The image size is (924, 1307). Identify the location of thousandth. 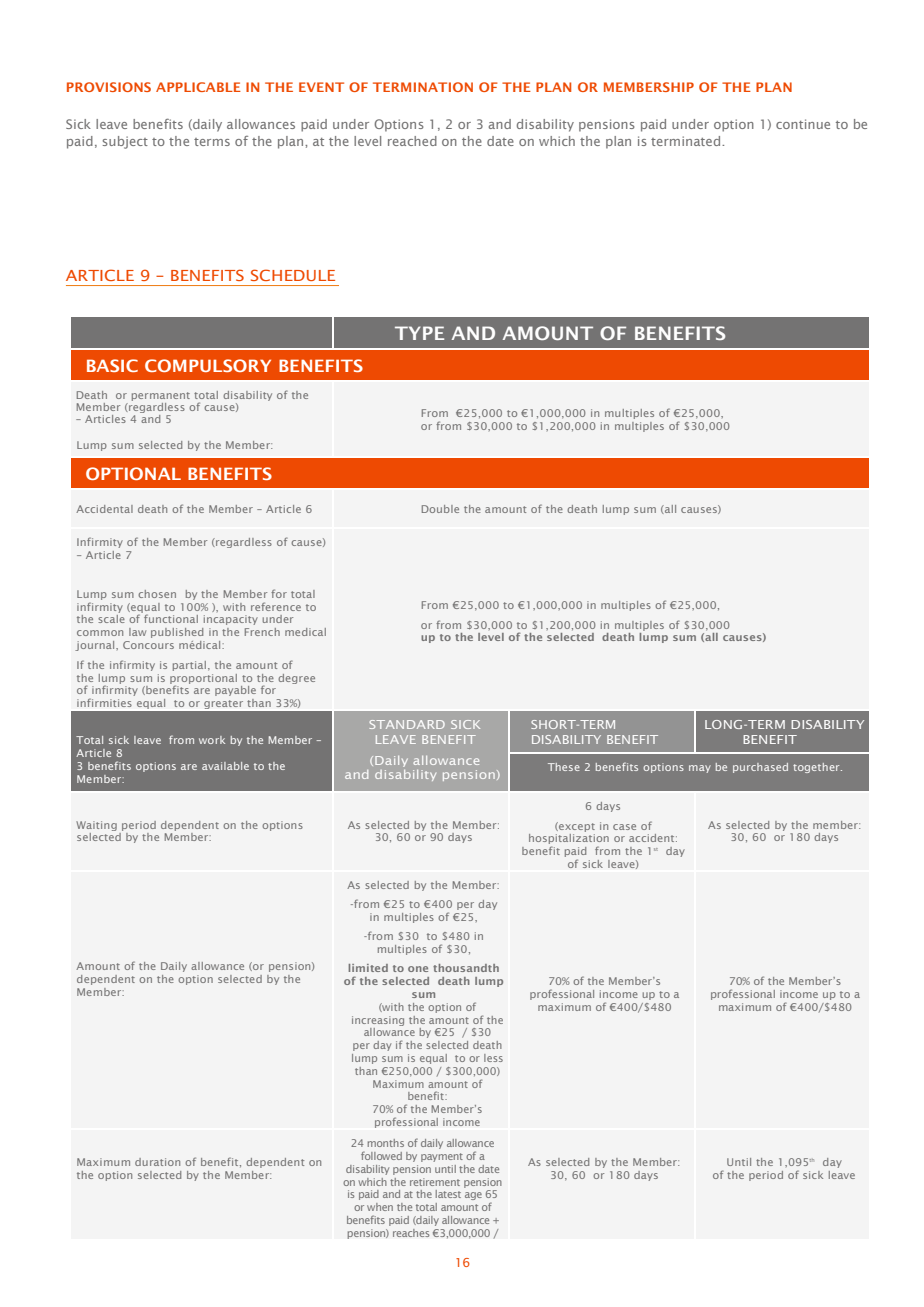
(466, 968).
